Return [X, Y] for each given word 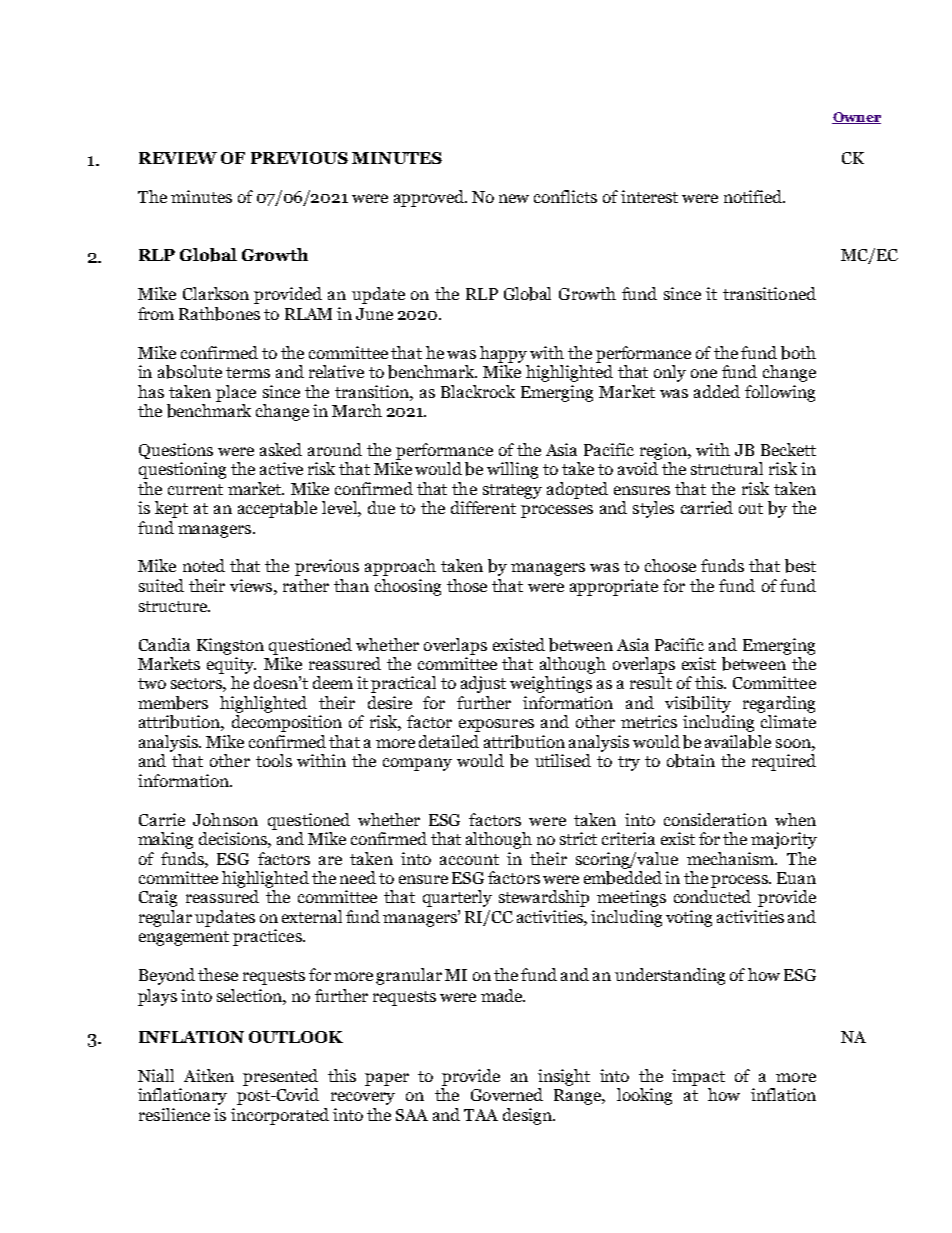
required [784, 762]
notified [754, 196]
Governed [507, 1094]
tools [274, 760]
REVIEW [178, 158]
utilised [563, 760]
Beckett [788, 449]
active [281, 468]
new [514, 198]
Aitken [209, 1075]
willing [512, 470]
